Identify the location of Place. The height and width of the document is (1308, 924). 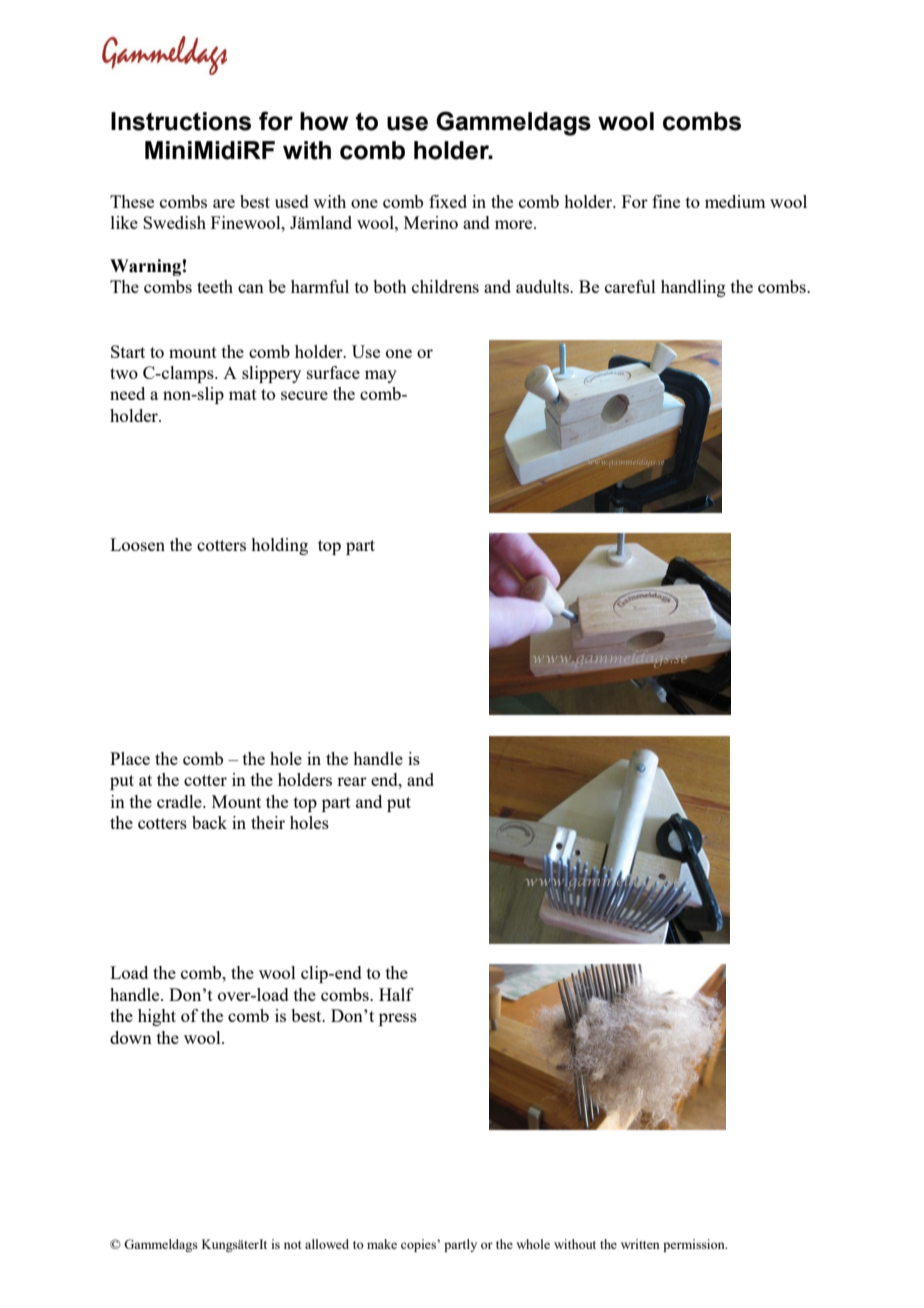
(130, 758).
